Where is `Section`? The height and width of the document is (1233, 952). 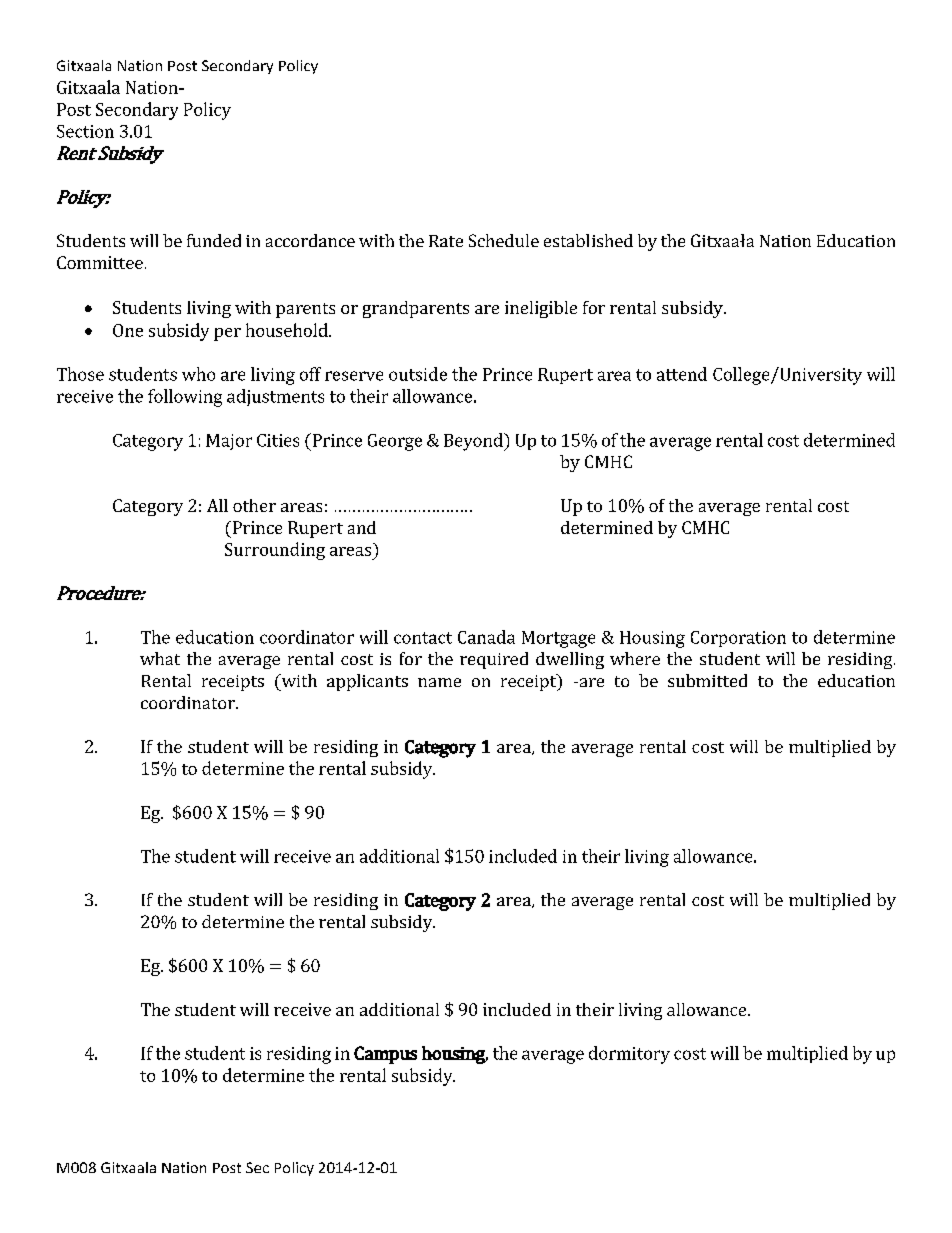
Section is located at coordinates (85, 131).
